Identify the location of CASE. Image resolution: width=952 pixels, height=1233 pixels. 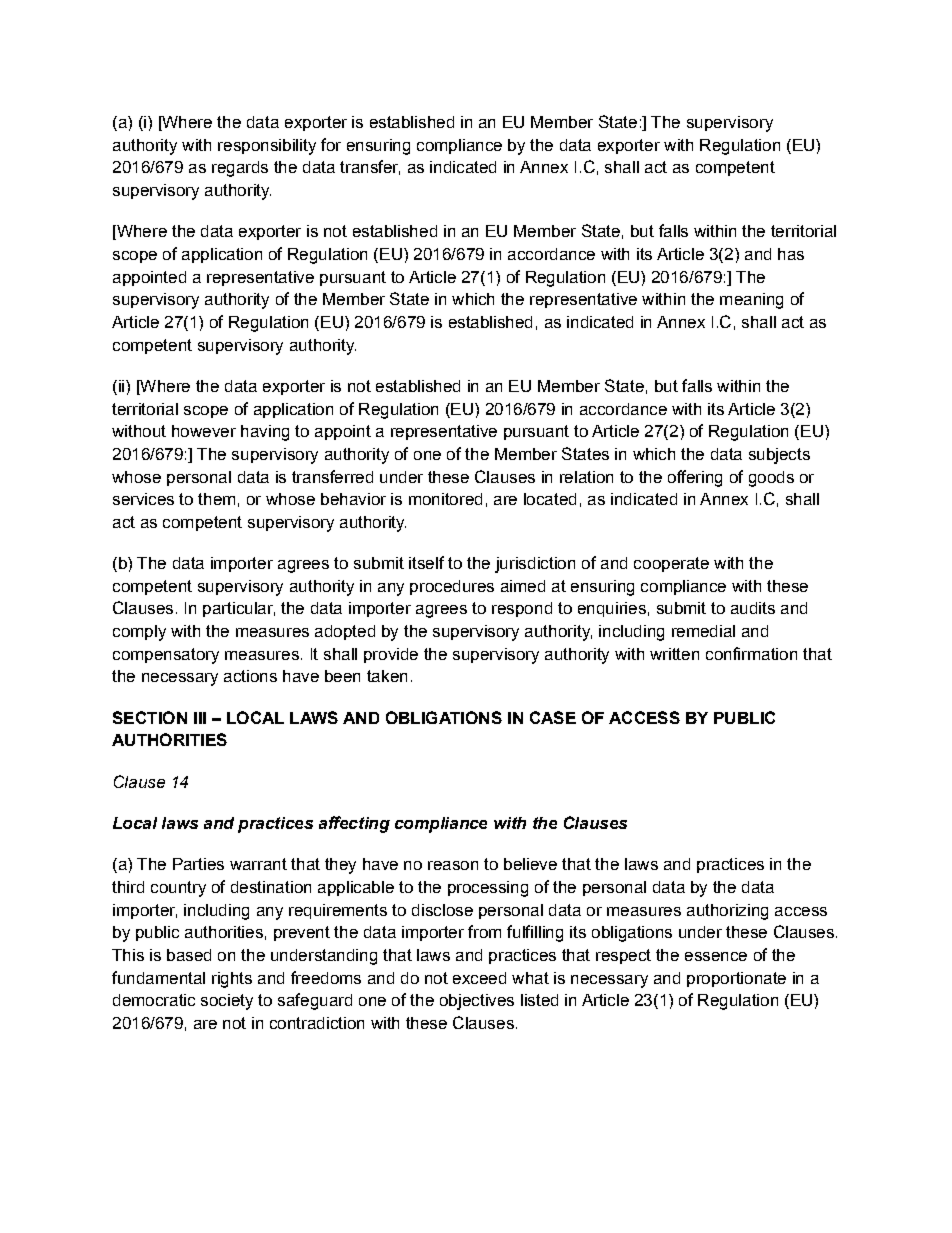
(553, 717).
